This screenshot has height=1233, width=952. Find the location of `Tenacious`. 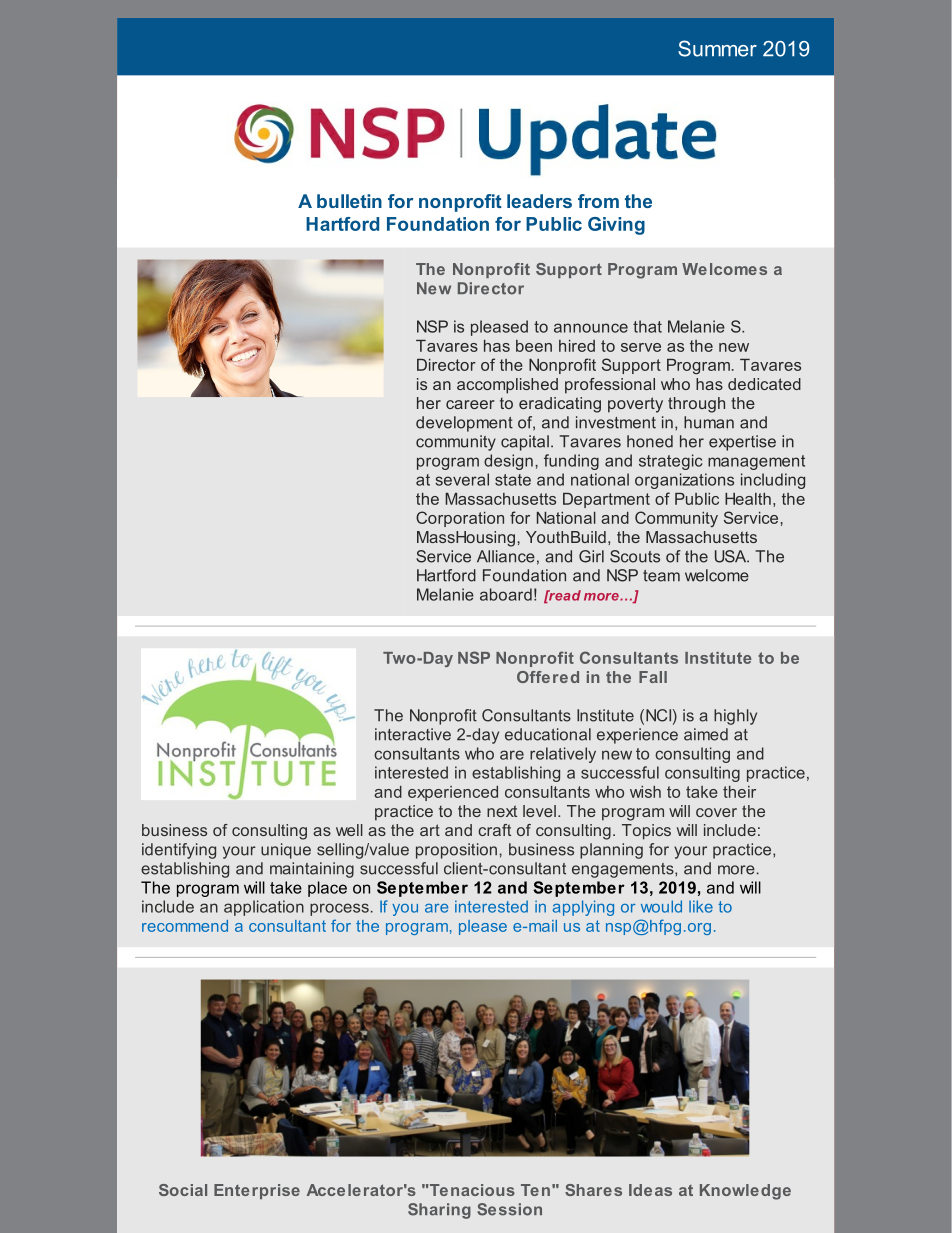

Tenacious is located at coordinates (471, 1190).
